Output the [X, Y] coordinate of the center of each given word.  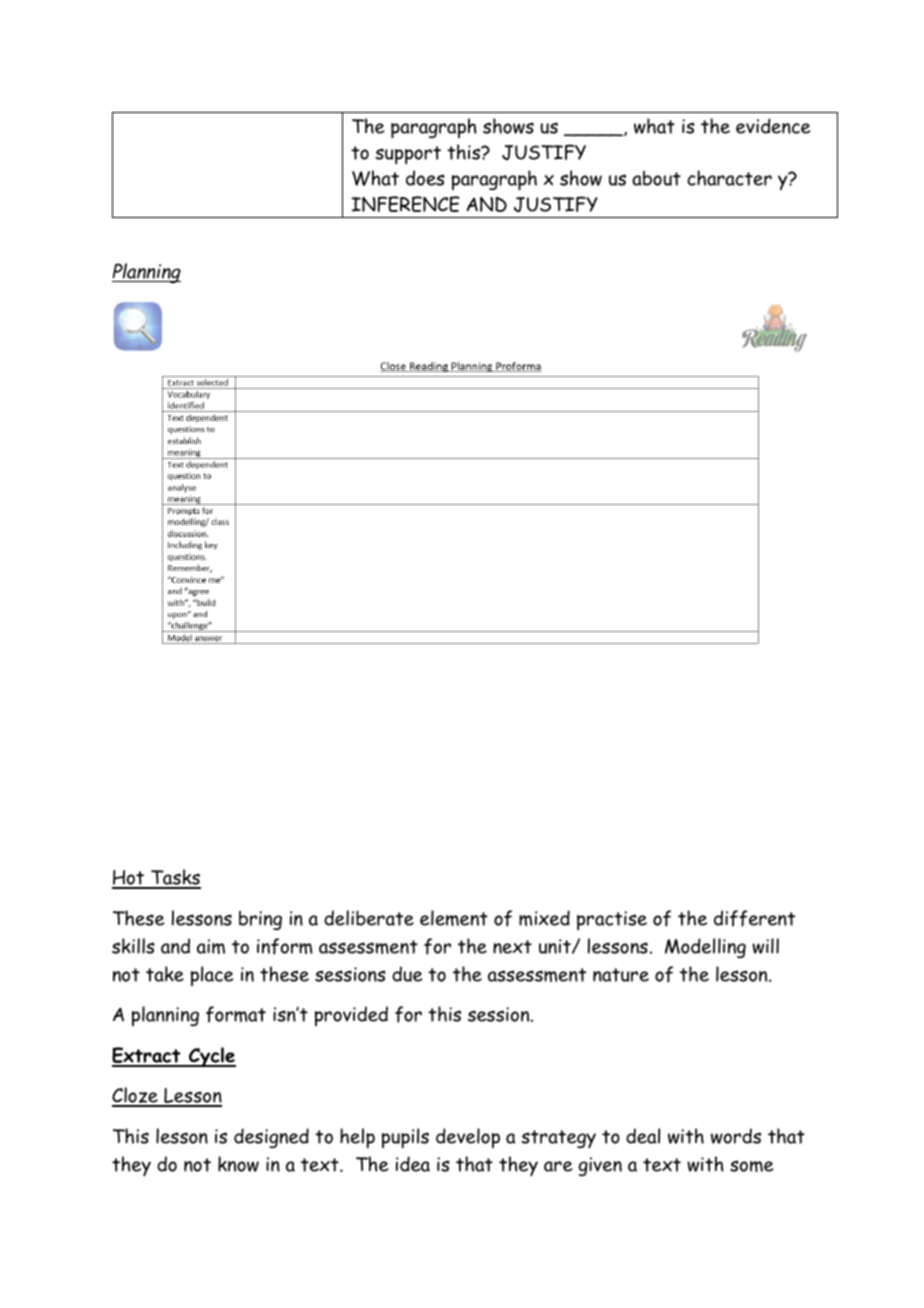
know [238, 1164]
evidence [773, 126]
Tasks [175, 878]
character [729, 178]
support [408, 155]
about [656, 178]
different [754, 918]
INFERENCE [405, 204]
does [425, 178]
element [454, 918]
